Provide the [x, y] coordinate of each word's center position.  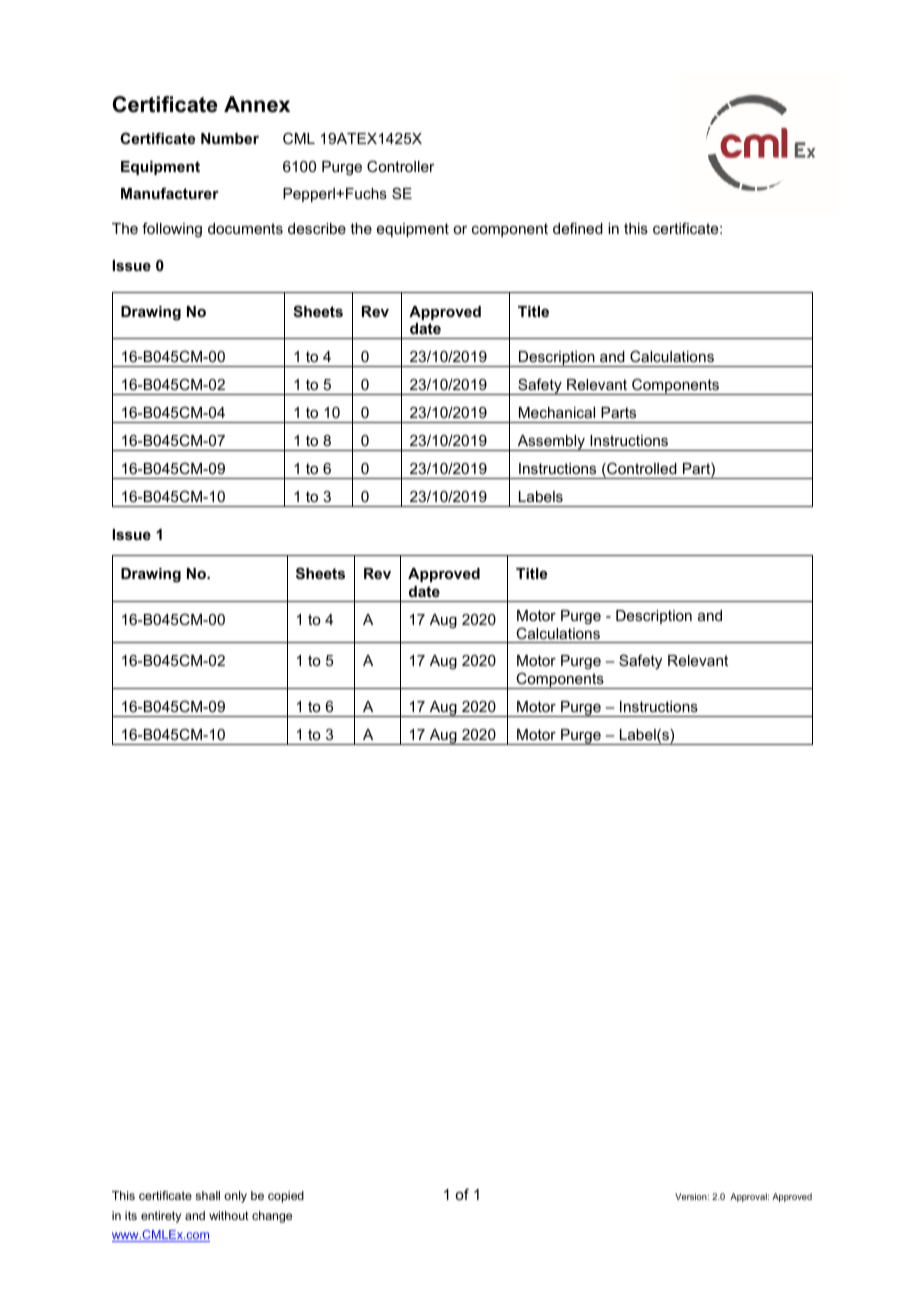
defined [578, 228]
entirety [161, 1217]
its [131, 1215]
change [272, 1217]
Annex [257, 104]
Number [230, 138]
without [229, 1215]
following [172, 230]
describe [317, 228]
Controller [401, 166]
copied [286, 1197]
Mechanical [557, 412]
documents [245, 228]
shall [207, 1195]
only [235, 1197]
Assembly [551, 443]
